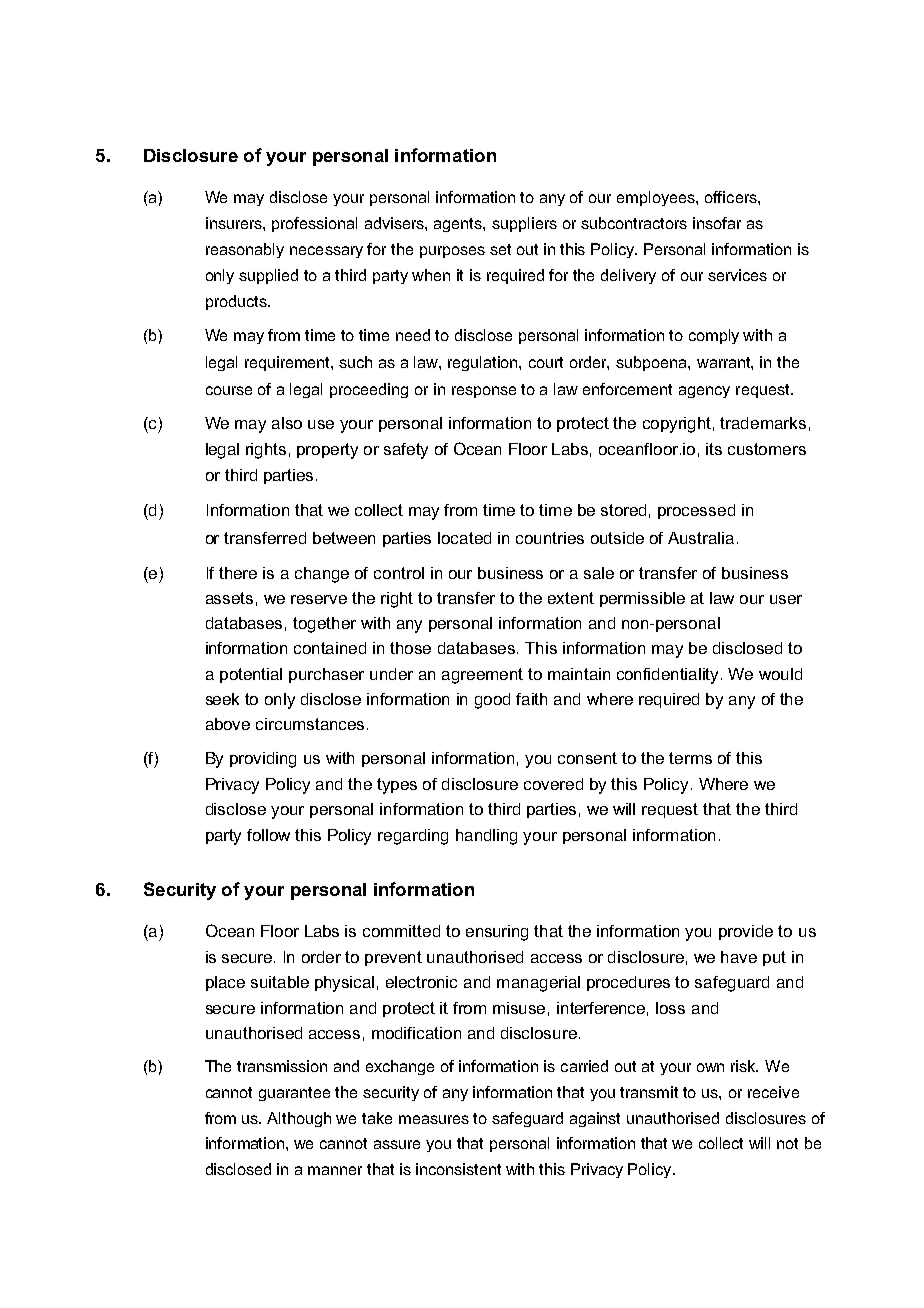 This image has width=924, height=1308. Describe the element at coordinates (524, 224) in the image. I see `suppliers` at that location.
